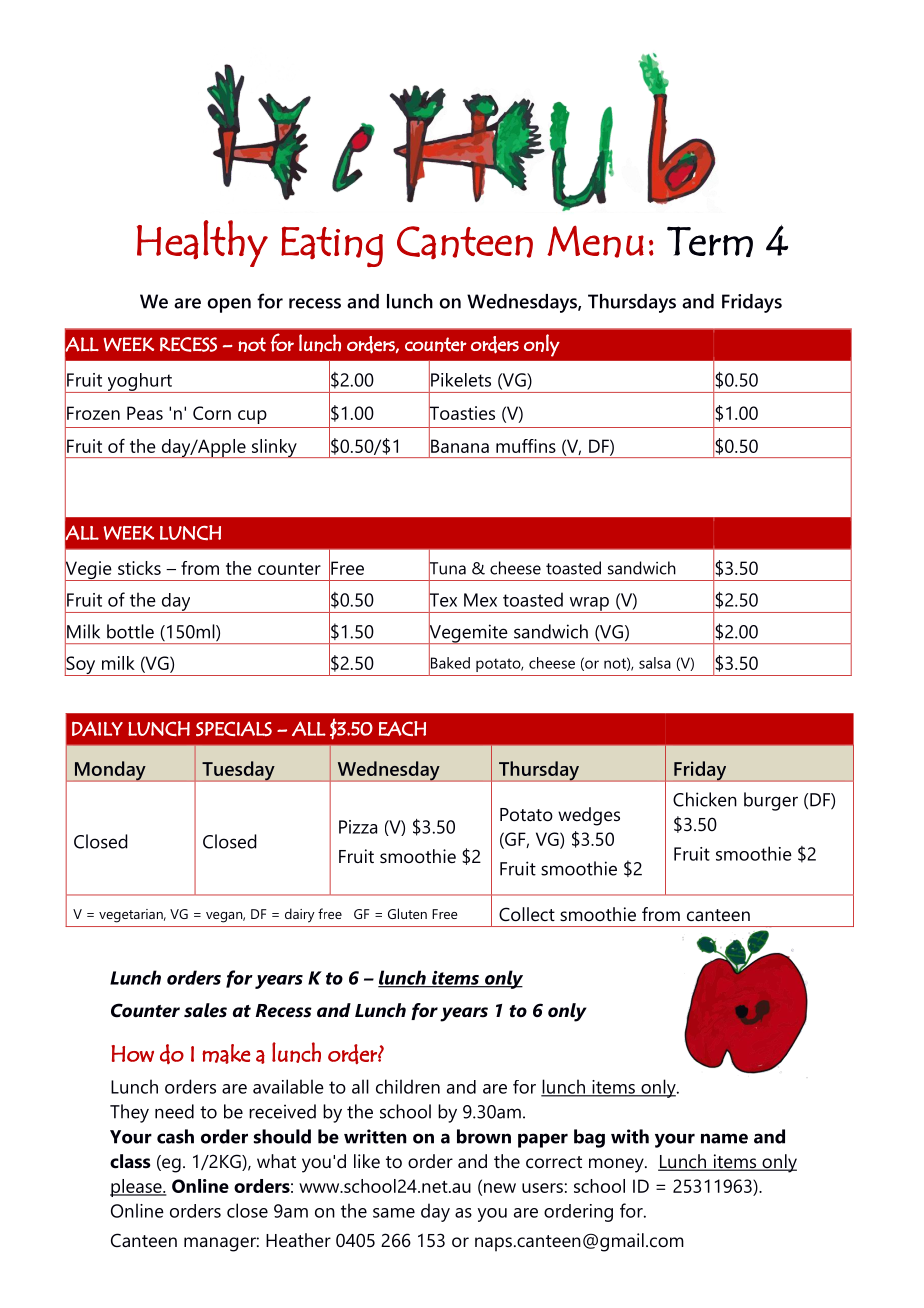 This image has width=924, height=1308. I want to click on Healthy, so click(202, 243).
